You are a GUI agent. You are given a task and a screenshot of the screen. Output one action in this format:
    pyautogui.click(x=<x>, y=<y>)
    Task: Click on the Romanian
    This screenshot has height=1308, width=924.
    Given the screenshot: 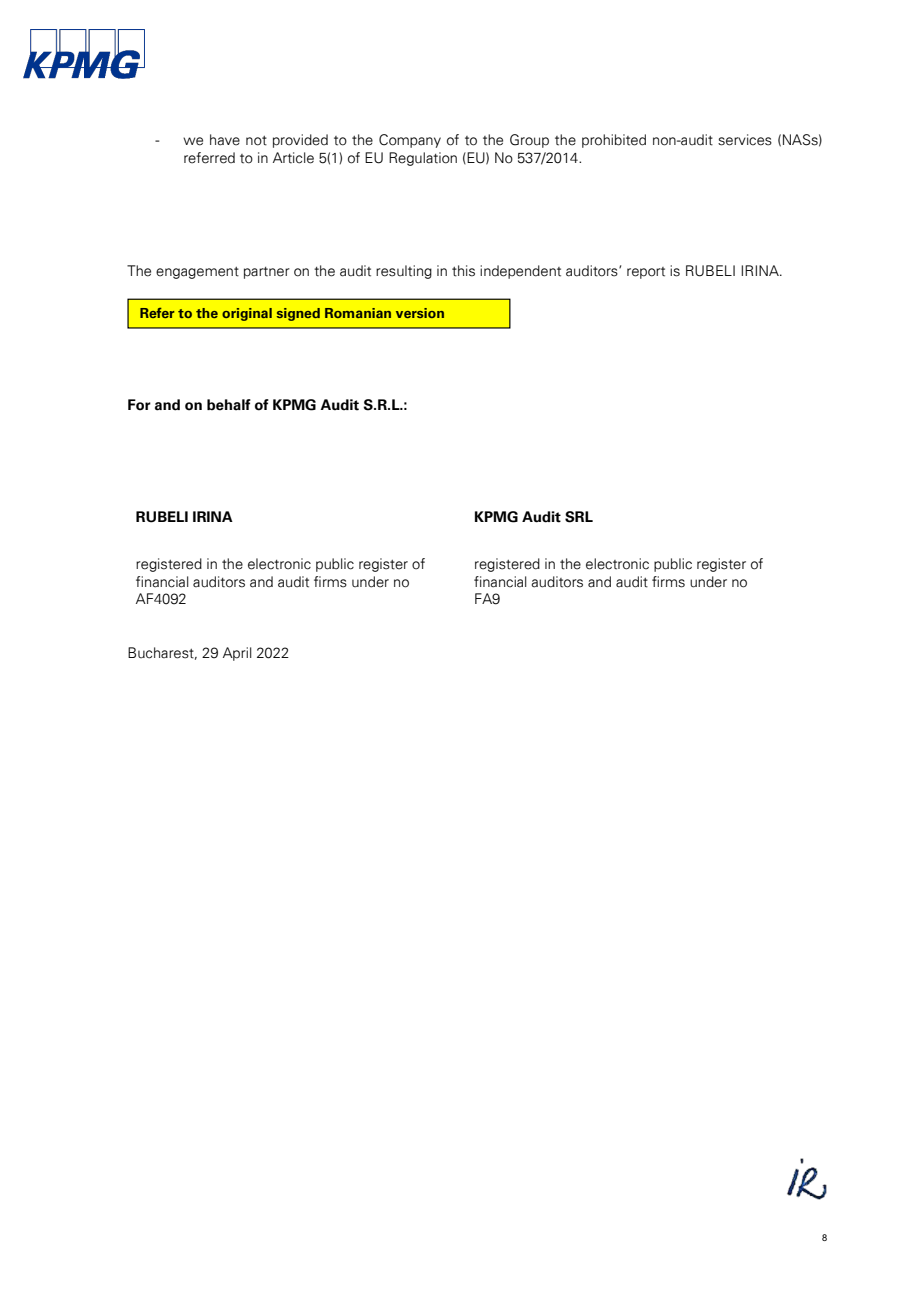 What is the action you would take?
    pyautogui.click(x=358, y=313)
